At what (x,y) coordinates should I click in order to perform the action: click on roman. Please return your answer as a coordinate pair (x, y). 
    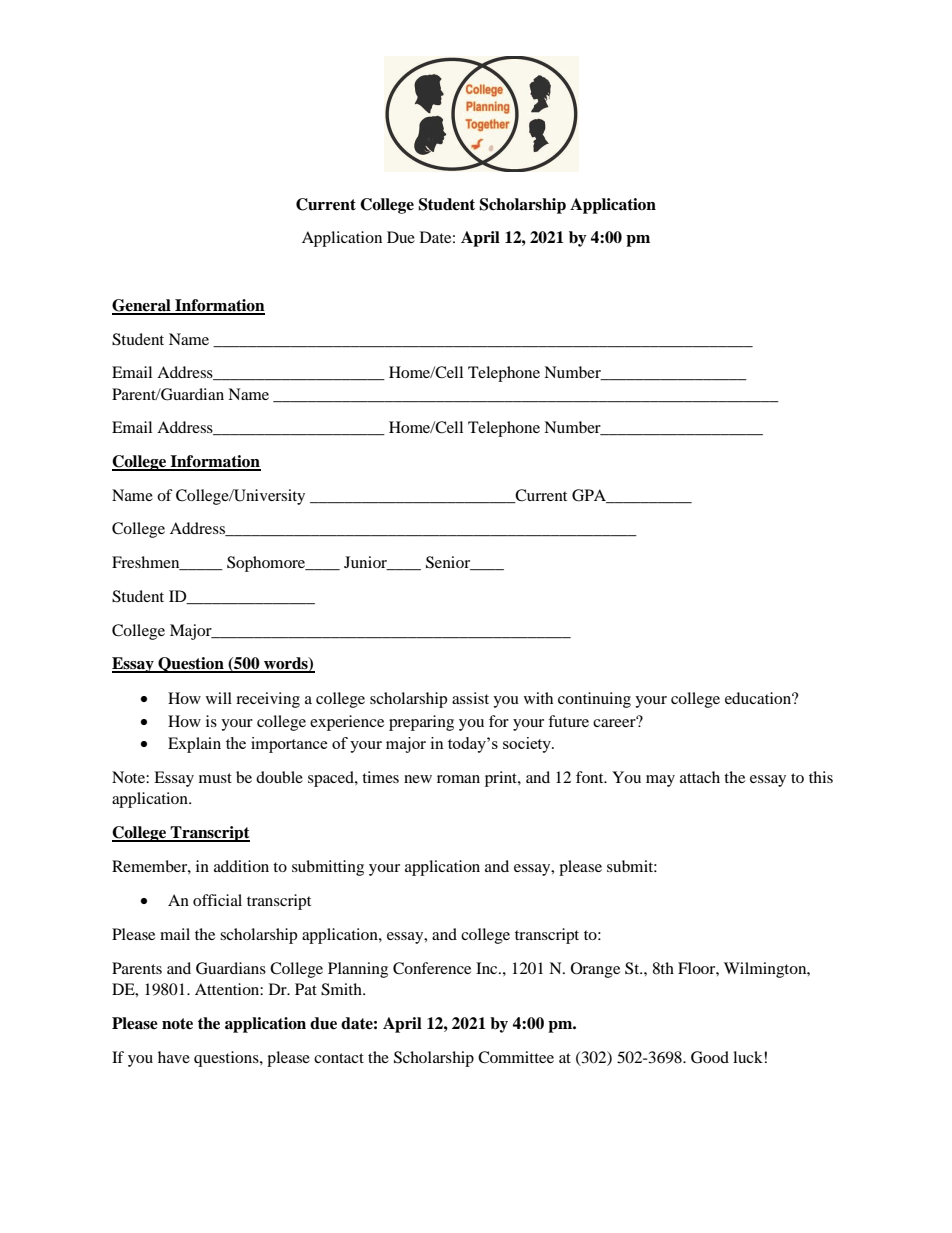
    Looking at the image, I should click on (458, 779).
